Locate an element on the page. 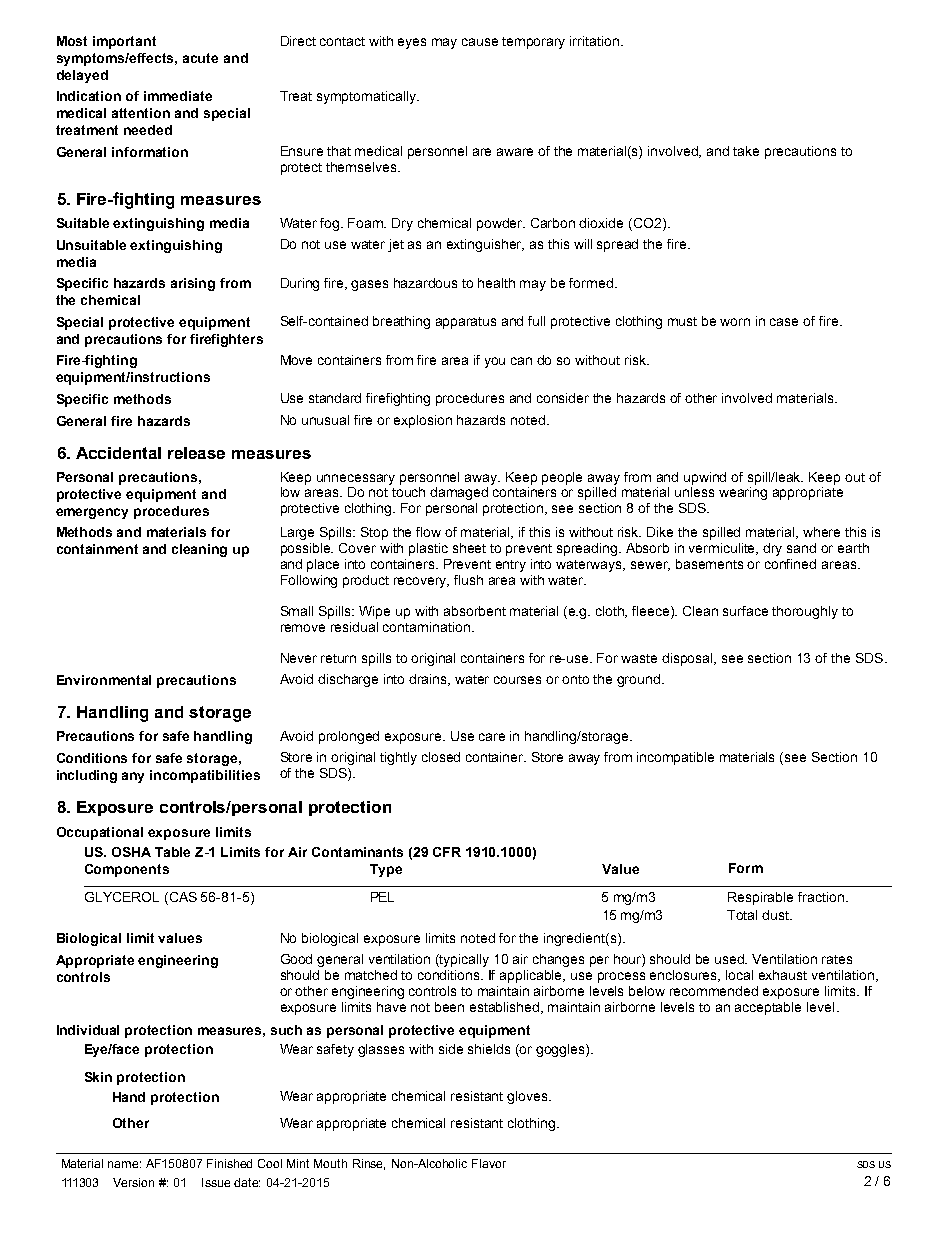  Flavor is located at coordinates (489, 1163).
